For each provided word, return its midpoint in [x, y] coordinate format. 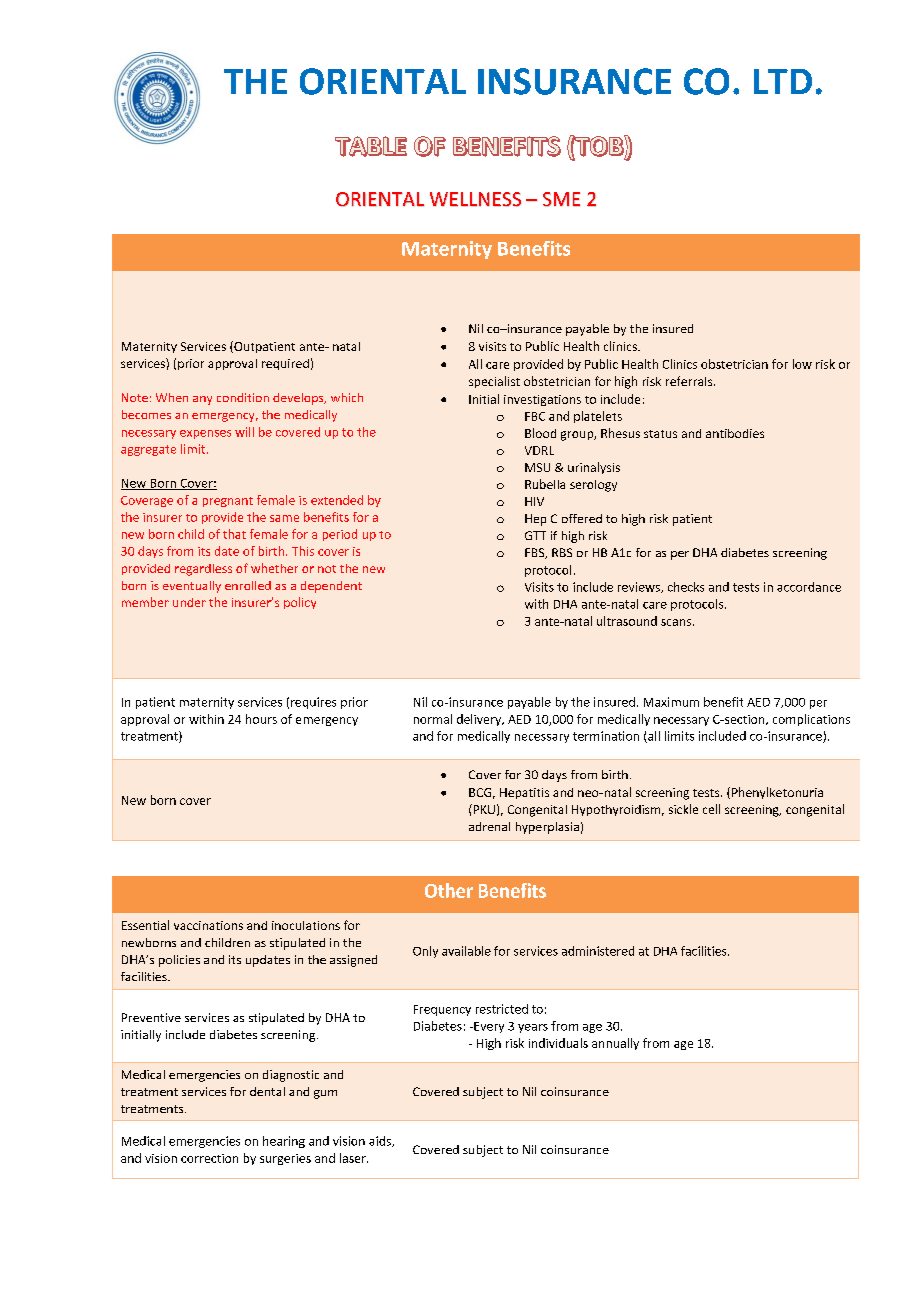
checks [686, 587]
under [189, 602]
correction [209, 1158]
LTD [783, 81]
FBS [536, 553]
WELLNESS [475, 199]
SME [561, 199]
